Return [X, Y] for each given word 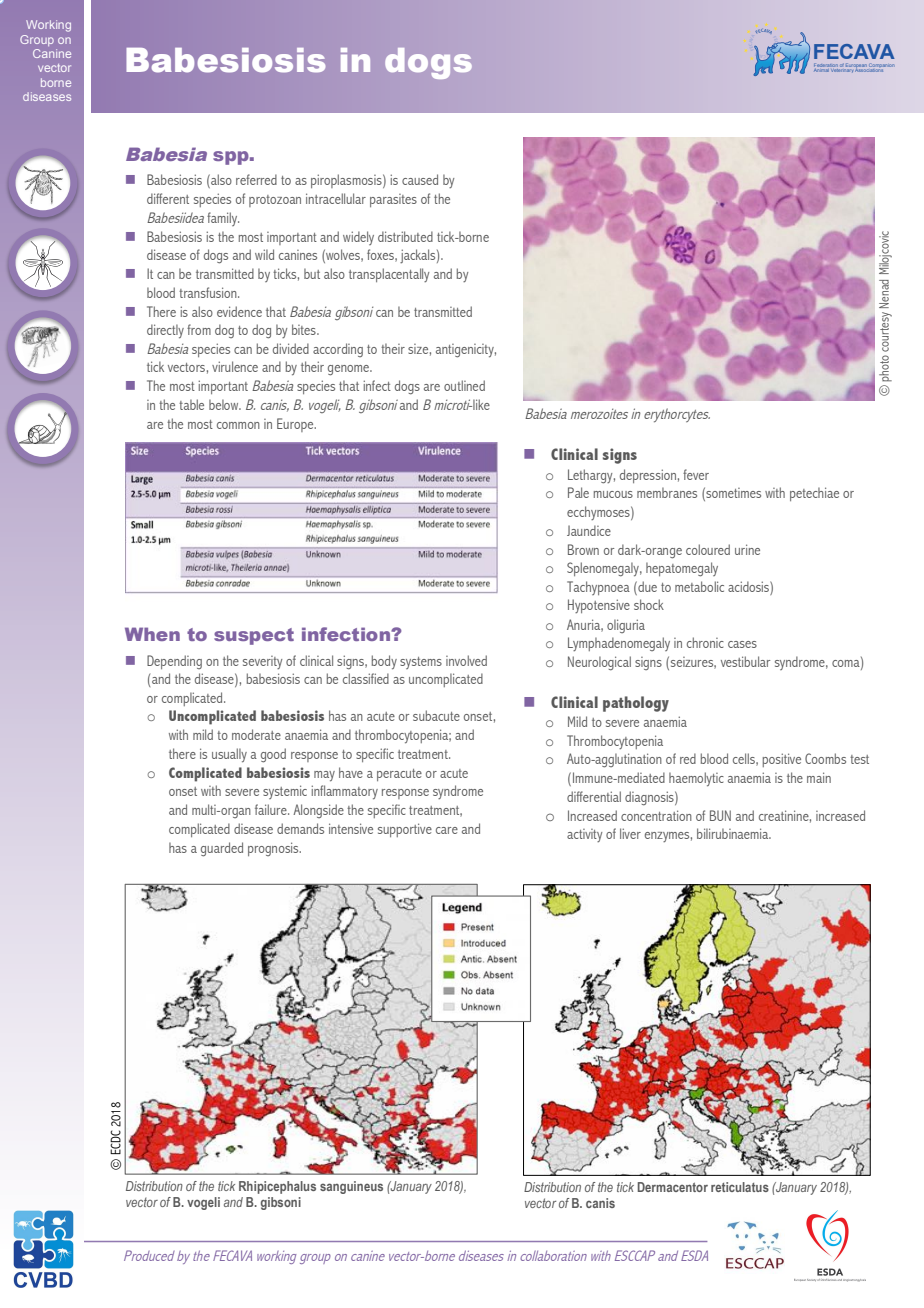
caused [420, 179]
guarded [222, 849]
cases [742, 644]
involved [466, 660]
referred [256, 179]
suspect [254, 636]
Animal [822, 69]
